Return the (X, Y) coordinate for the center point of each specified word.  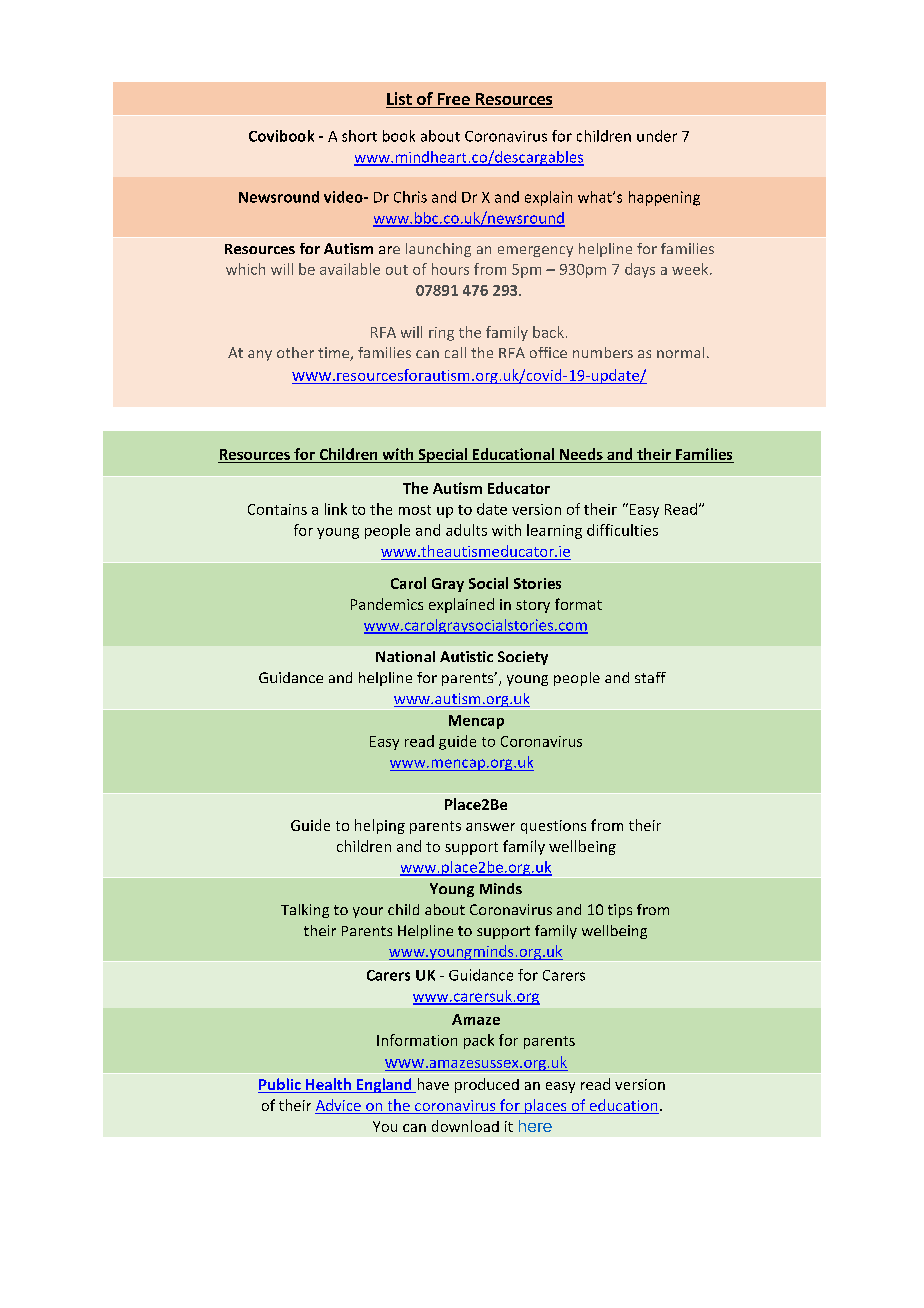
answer (490, 827)
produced (487, 1085)
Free (453, 100)
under (657, 136)
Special (442, 455)
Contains (277, 509)
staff (650, 677)
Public (280, 1085)
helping (380, 826)
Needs (581, 454)
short (359, 136)
